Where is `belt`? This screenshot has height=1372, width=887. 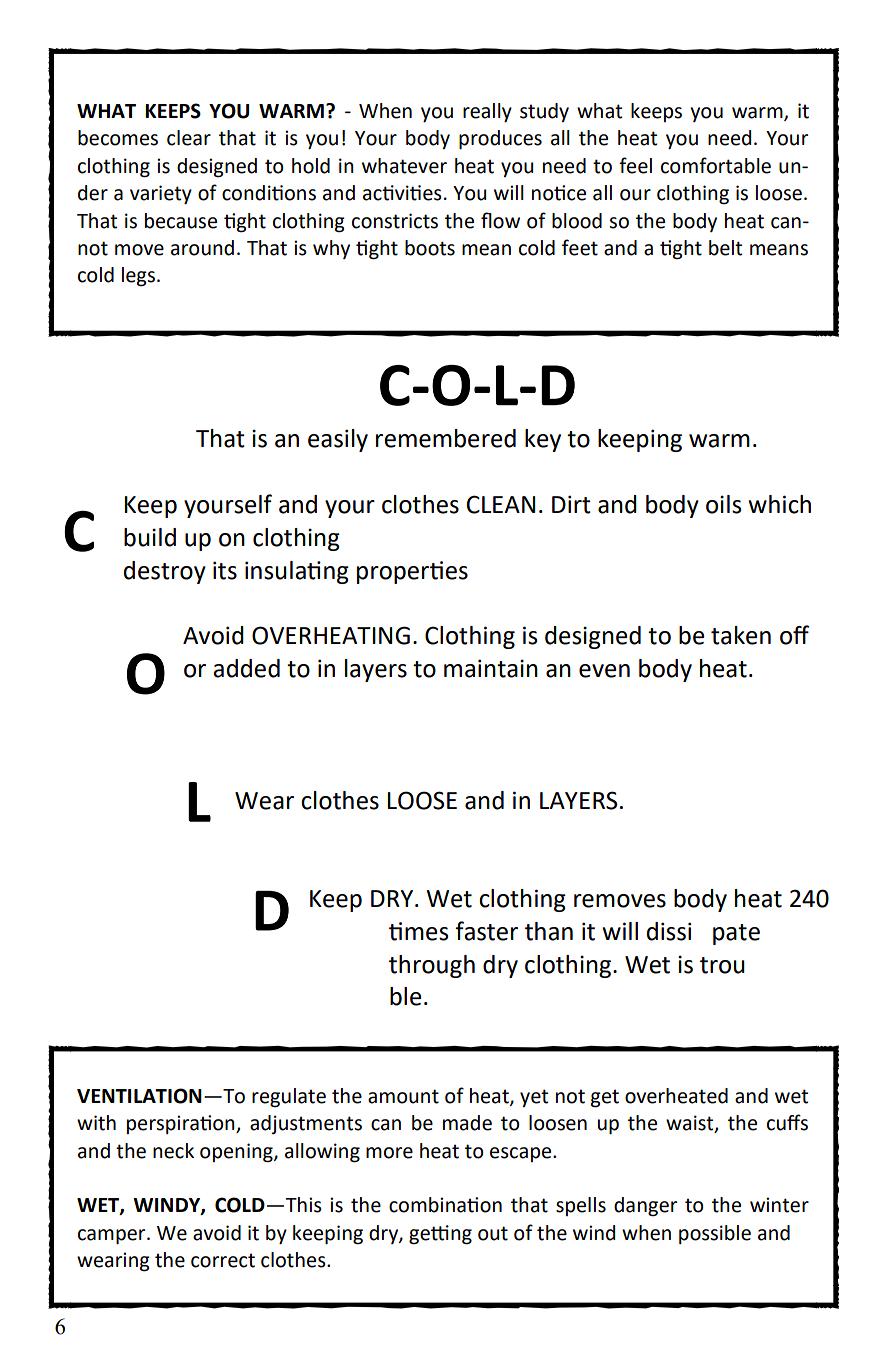 belt is located at coordinates (725, 248).
